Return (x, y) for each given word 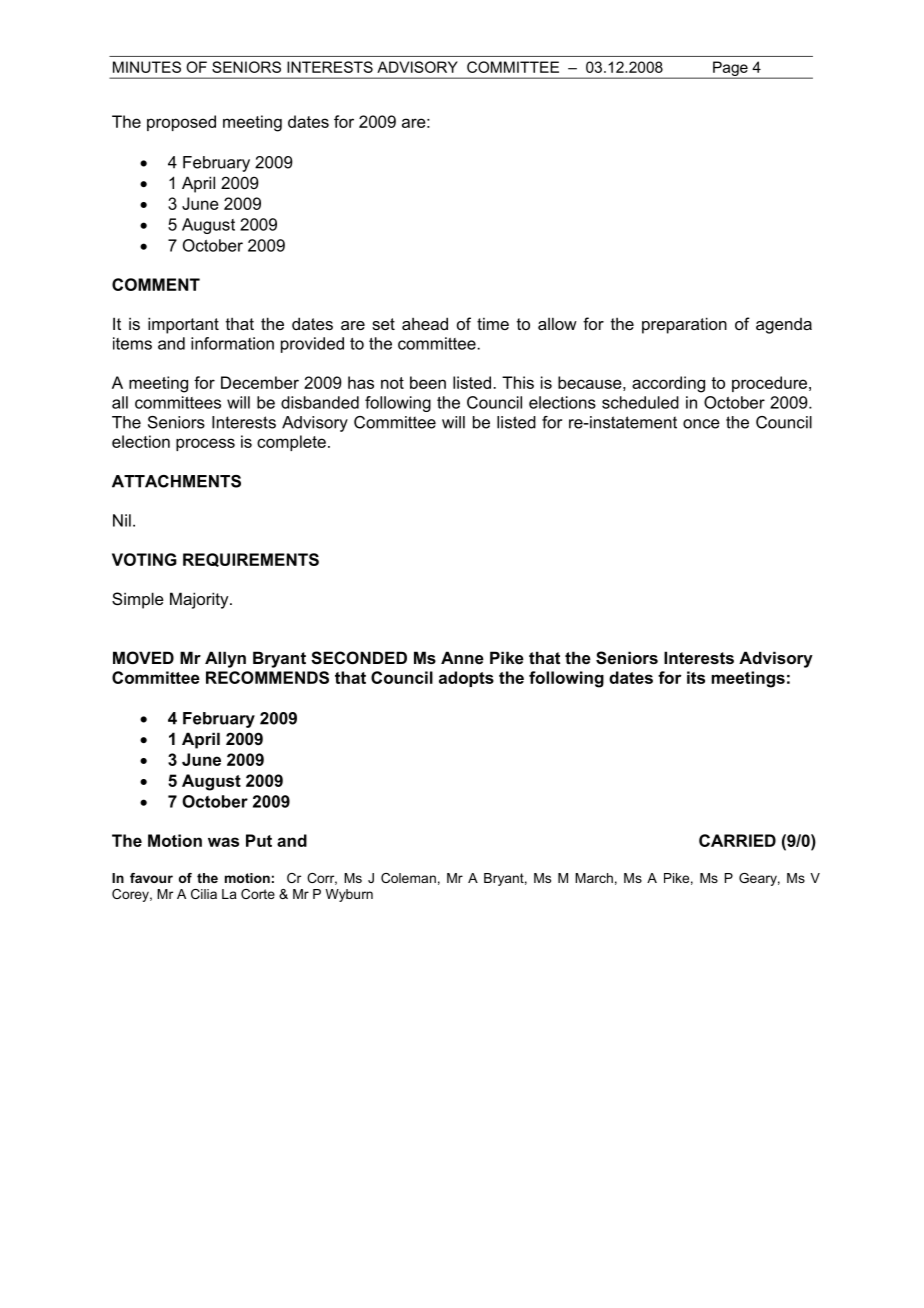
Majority (200, 600)
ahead (425, 323)
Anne (462, 657)
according (668, 384)
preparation (684, 325)
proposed (181, 123)
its (696, 677)
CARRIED (737, 840)
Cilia (204, 894)
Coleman (408, 878)
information (232, 343)
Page (730, 69)
